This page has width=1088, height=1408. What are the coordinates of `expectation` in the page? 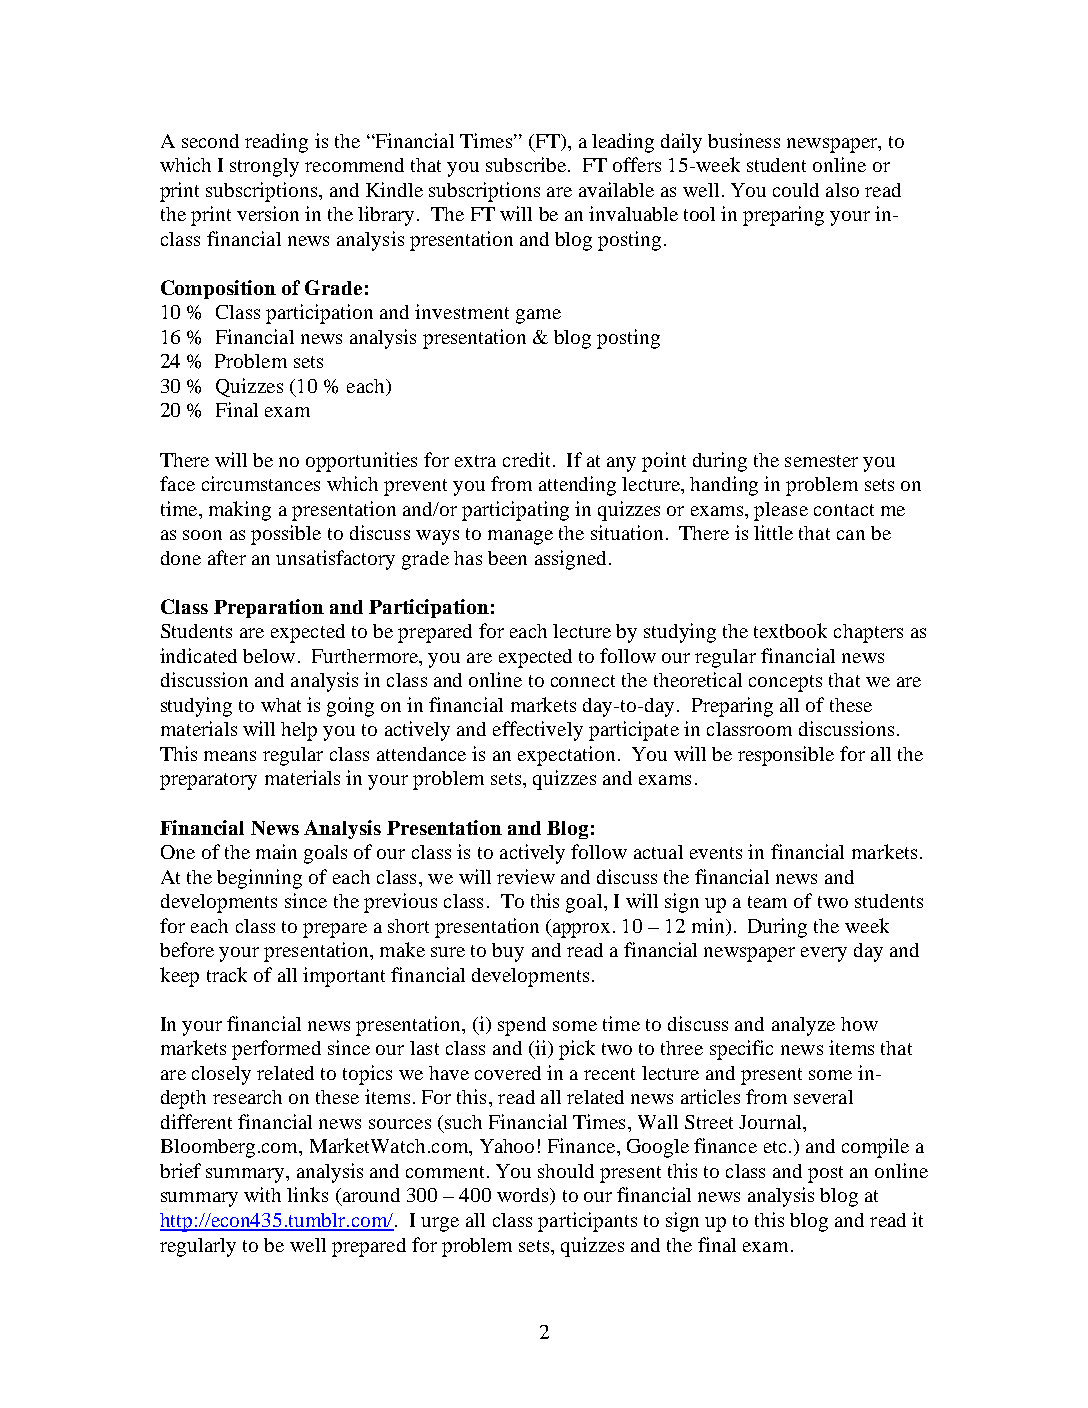 It's located at (566, 756).
